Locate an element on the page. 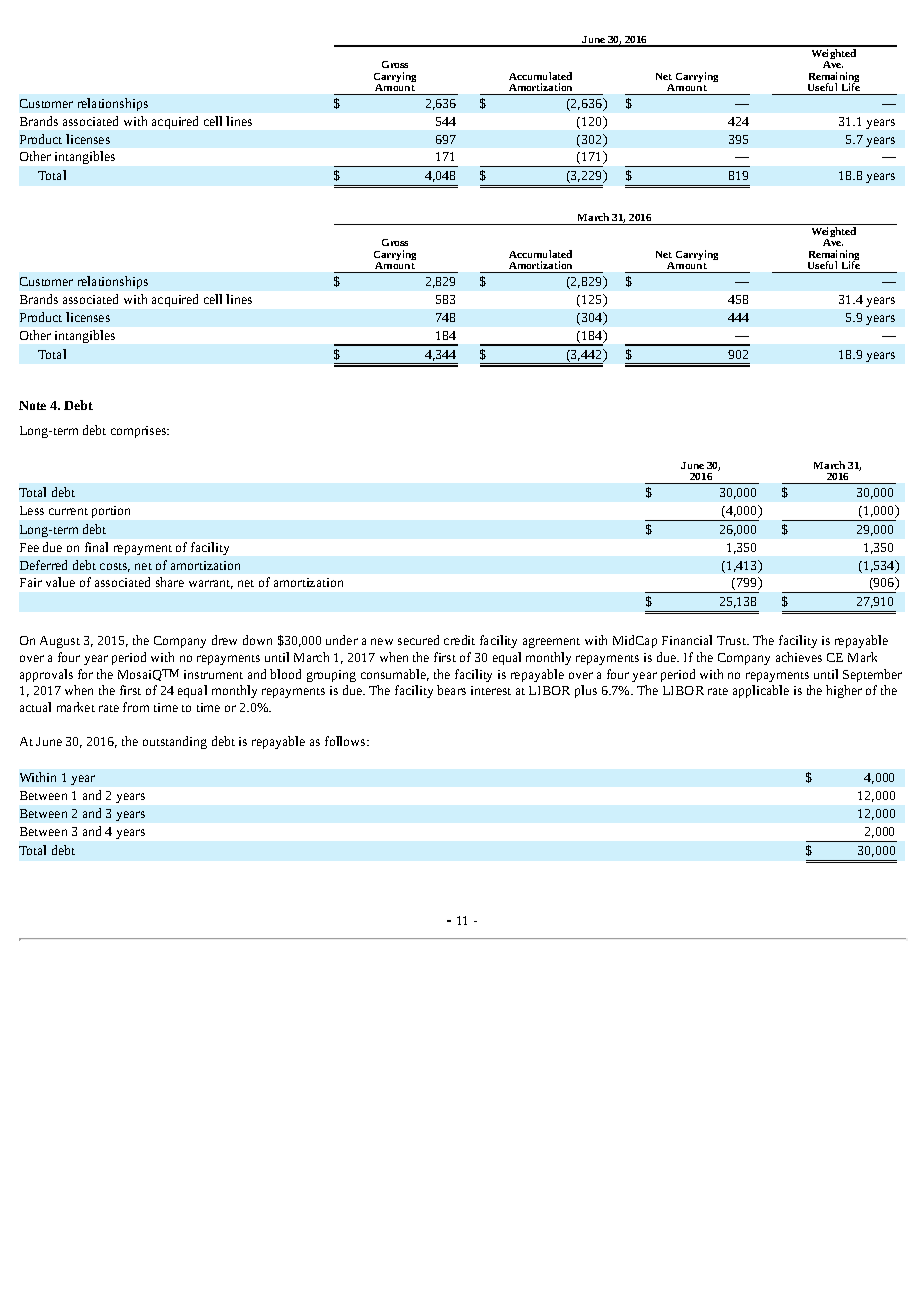  costs is located at coordinates (115, 567).
